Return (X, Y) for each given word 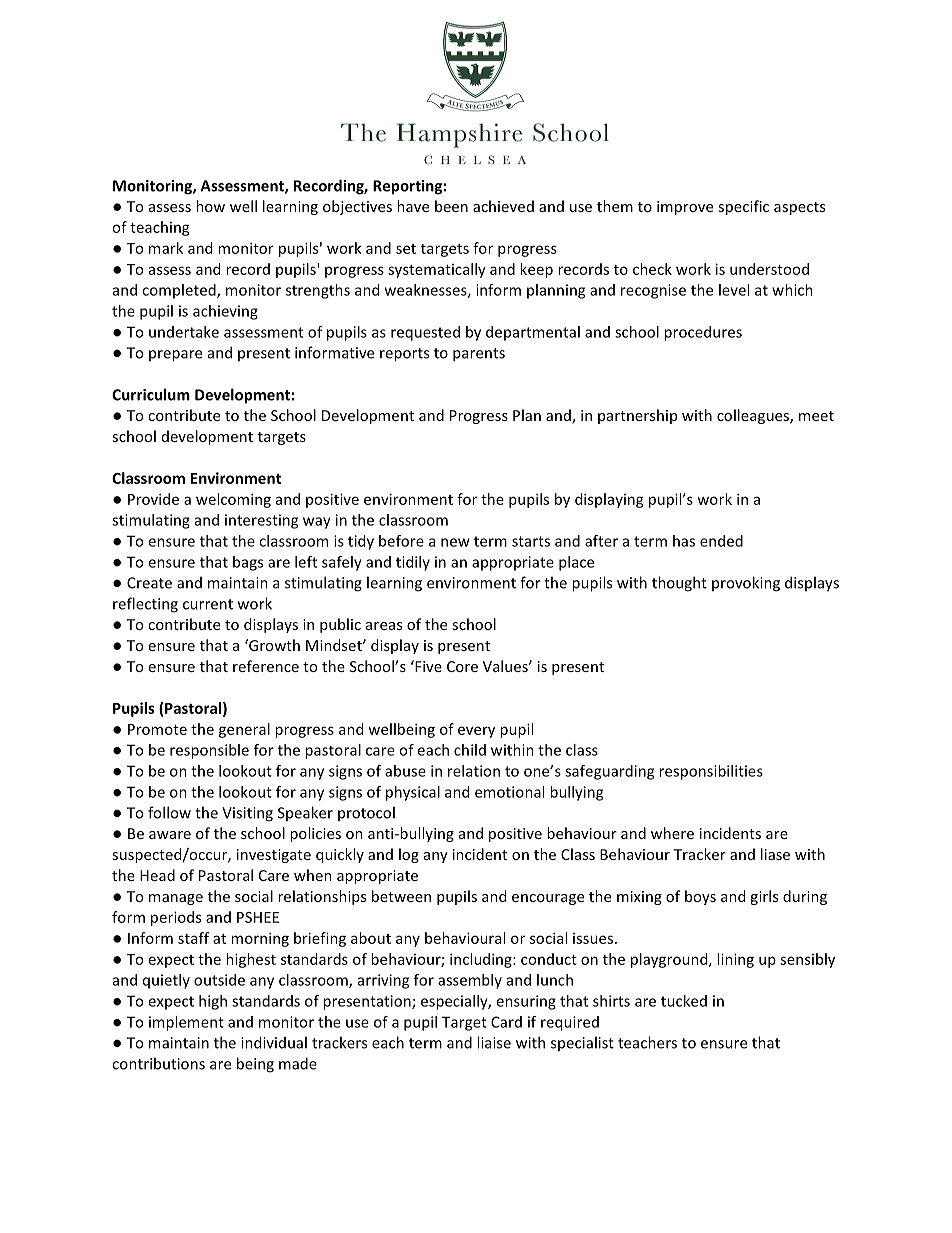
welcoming (233, 500)
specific (743, 207)
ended (721, 541)
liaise (494, 1042)
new (455, 542)
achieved (503, 206)
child (470, 750)
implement (186, 1023)
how (210, 206)
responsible (209, 751)
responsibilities (711, 772)
